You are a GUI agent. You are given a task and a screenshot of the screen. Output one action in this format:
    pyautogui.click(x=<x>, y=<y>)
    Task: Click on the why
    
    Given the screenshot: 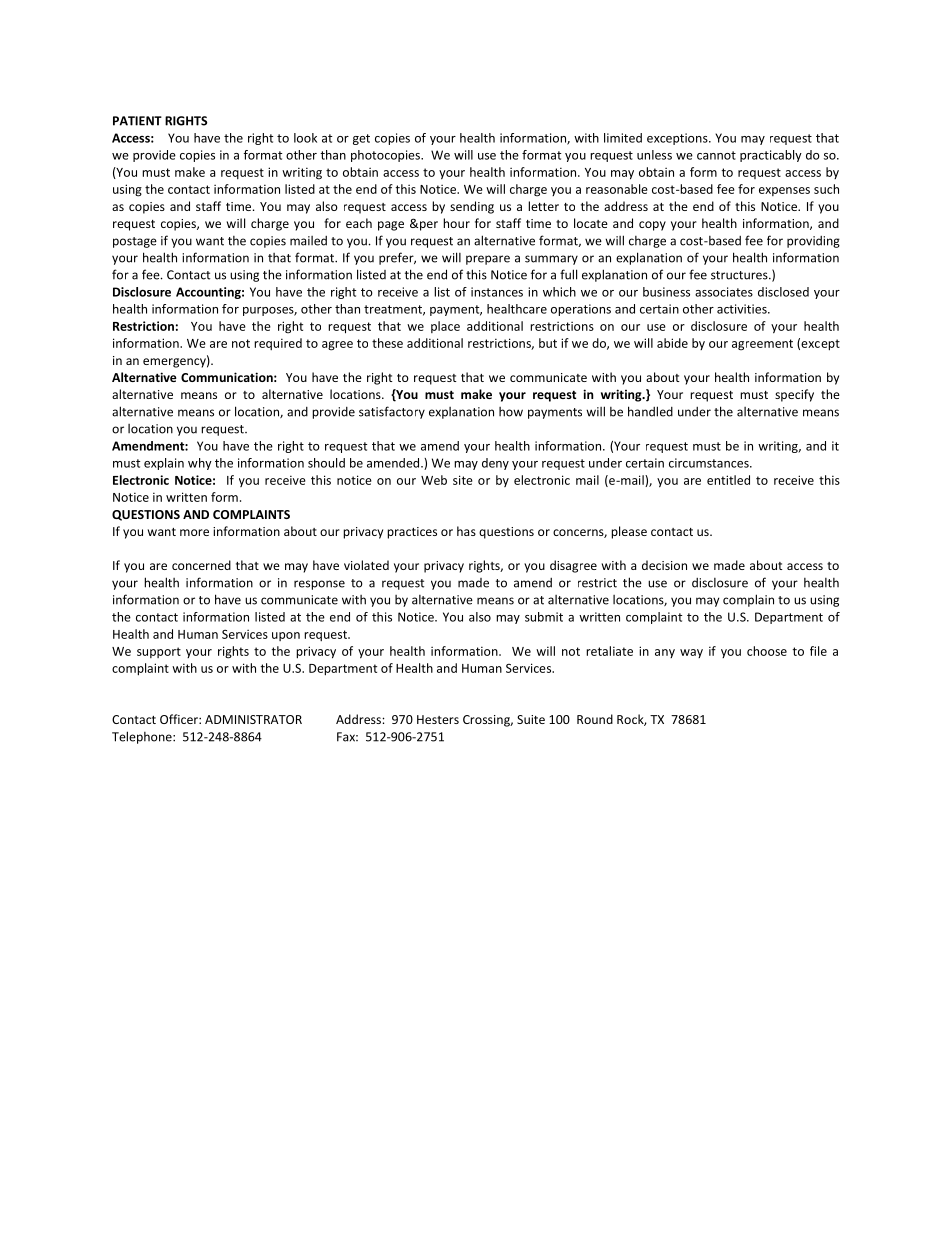 What is the action you would take?
    pyautogui.click(x=200, y=464)
